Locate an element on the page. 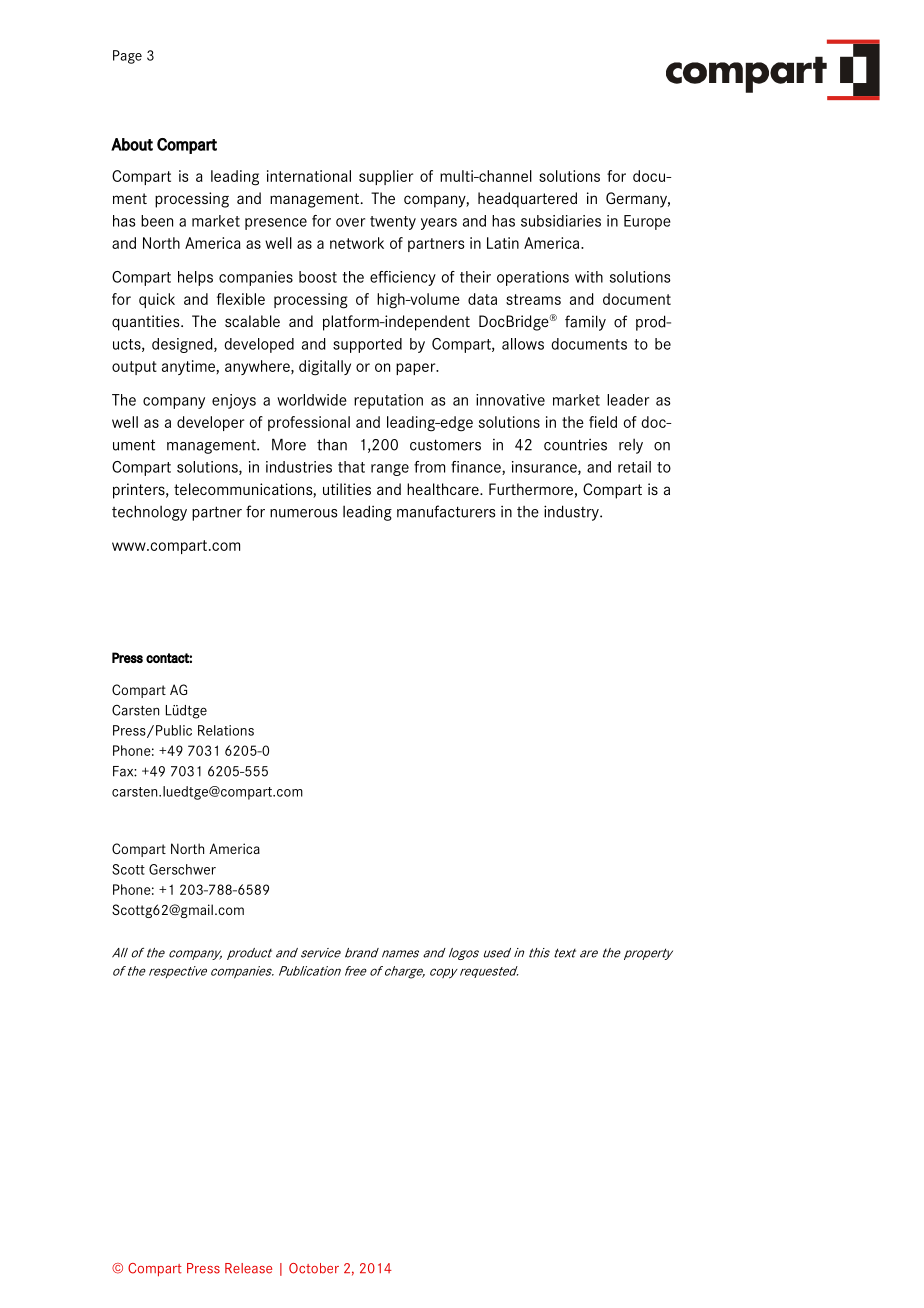 Image resolution: width=924 pixels, height=1308 pixels. Relations is located at coordinates (226, 730).
